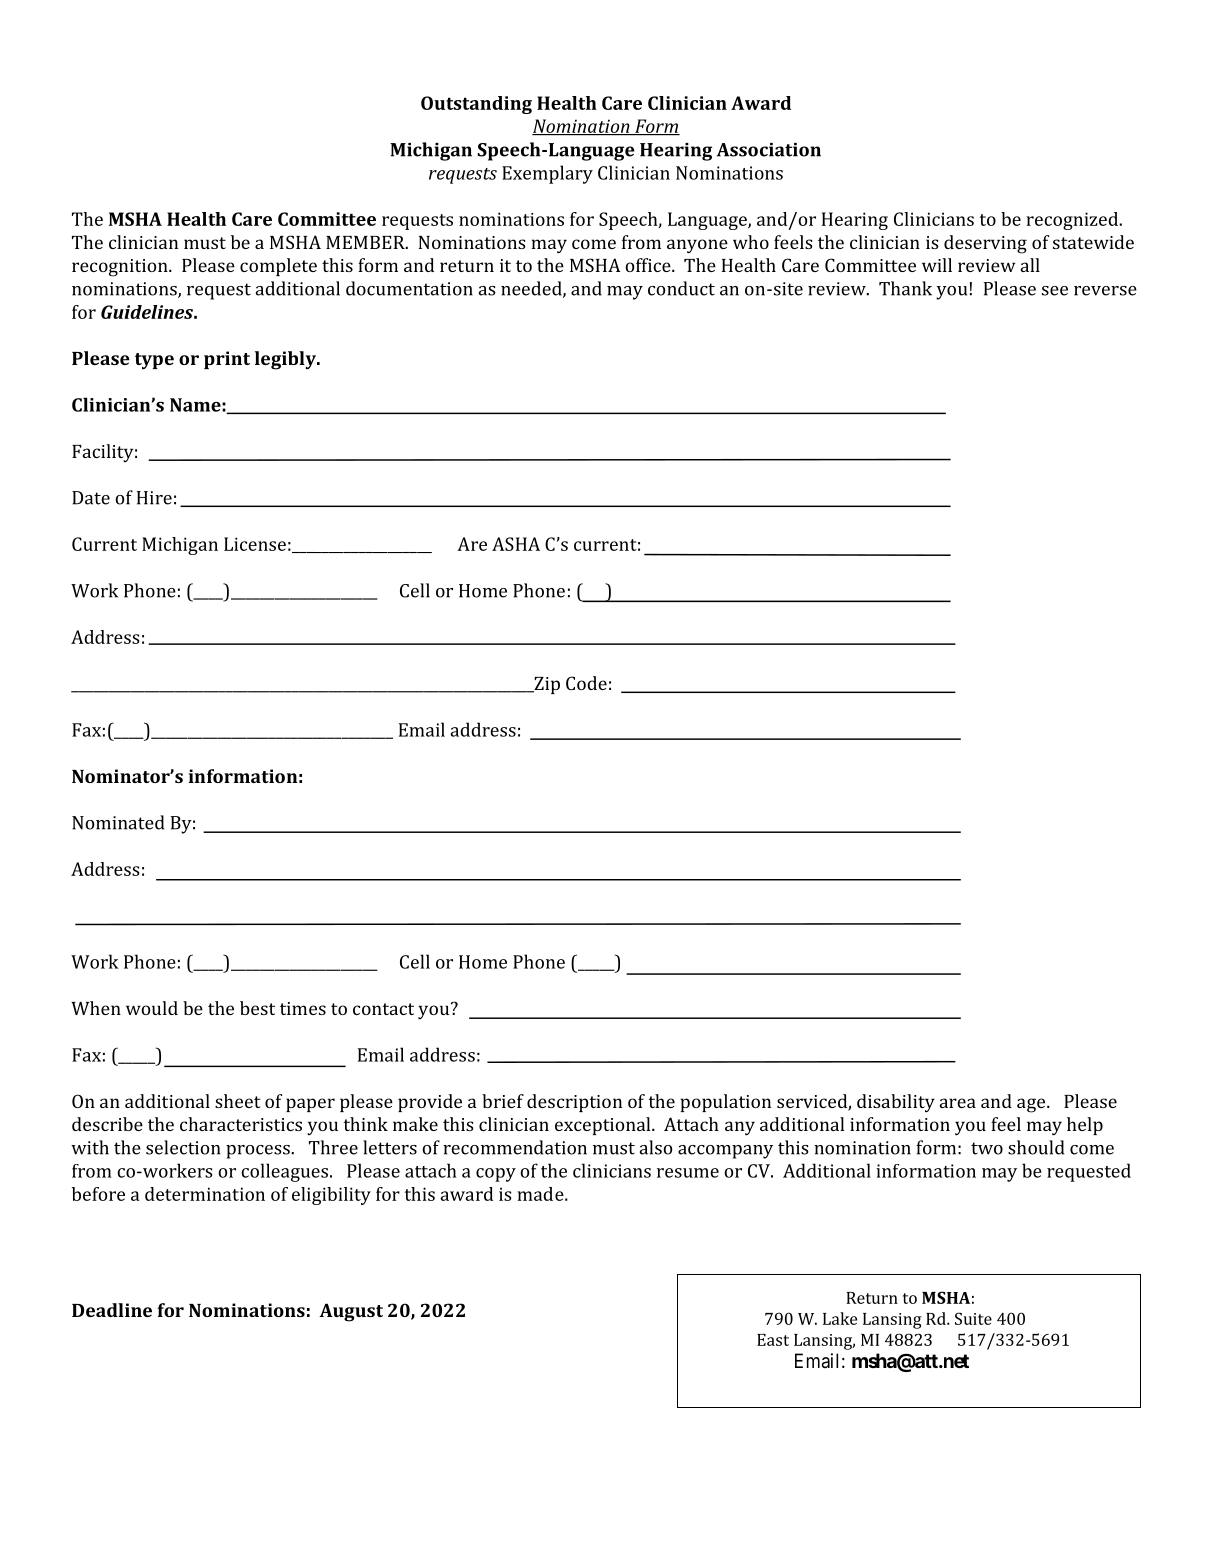 The image size is (1212, 1568). What do you see at coordinates (516, 544) in the screenshot?
I see `ASHA` at bounding box center [516, 544].
